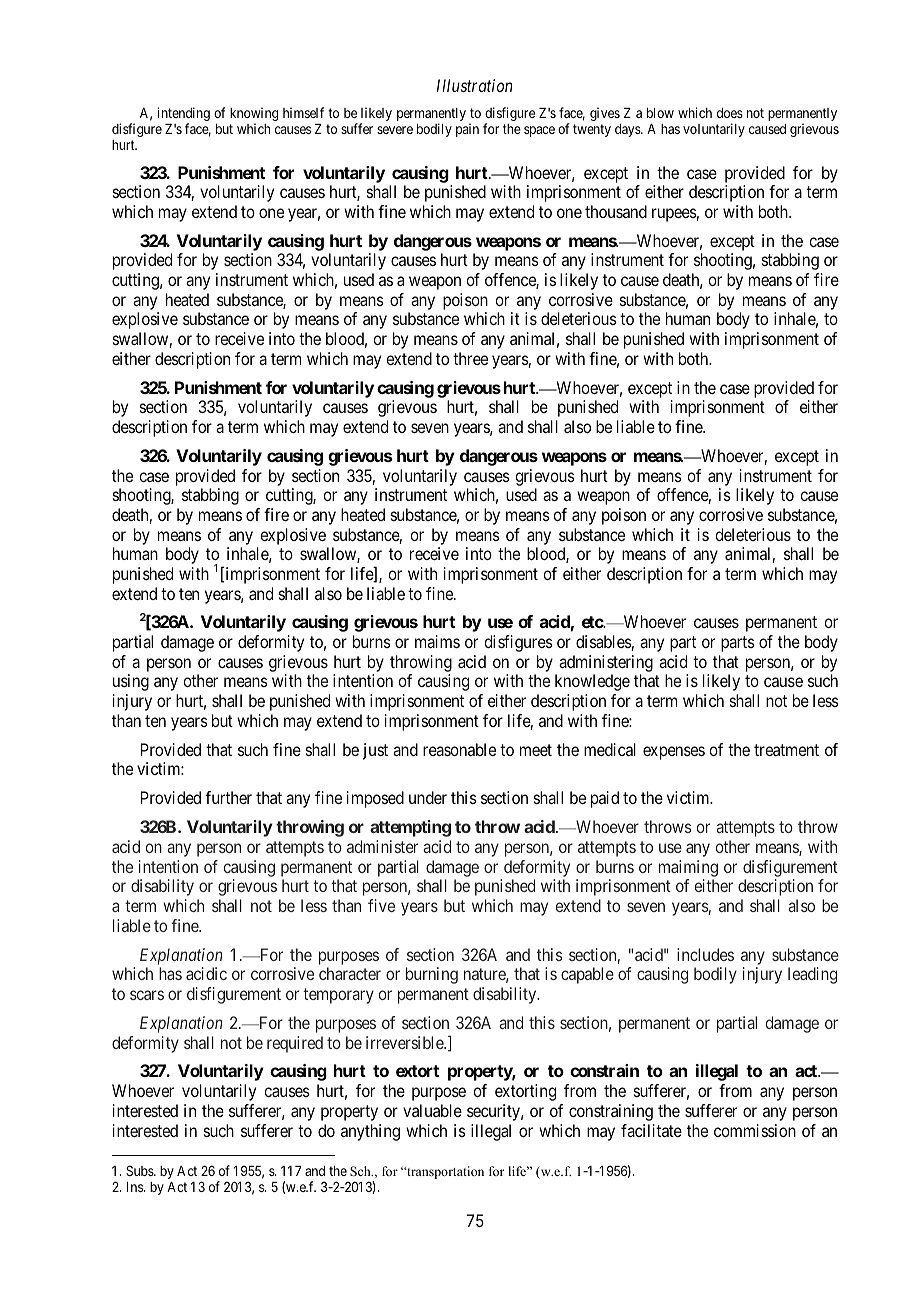 This document has width=924, height=1308. I want to click on knowledge, so click(592, 682).
